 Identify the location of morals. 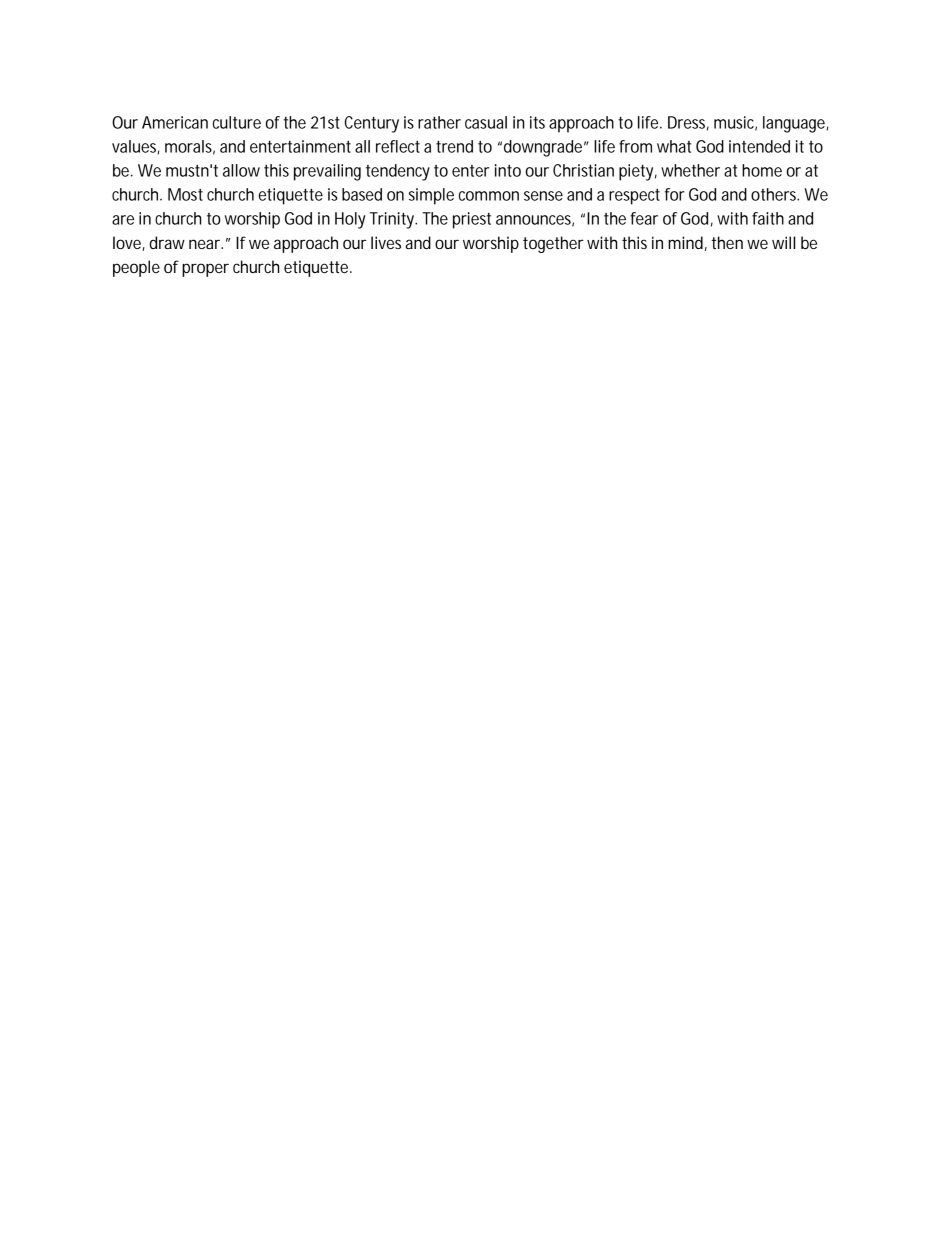
(190, 147).
